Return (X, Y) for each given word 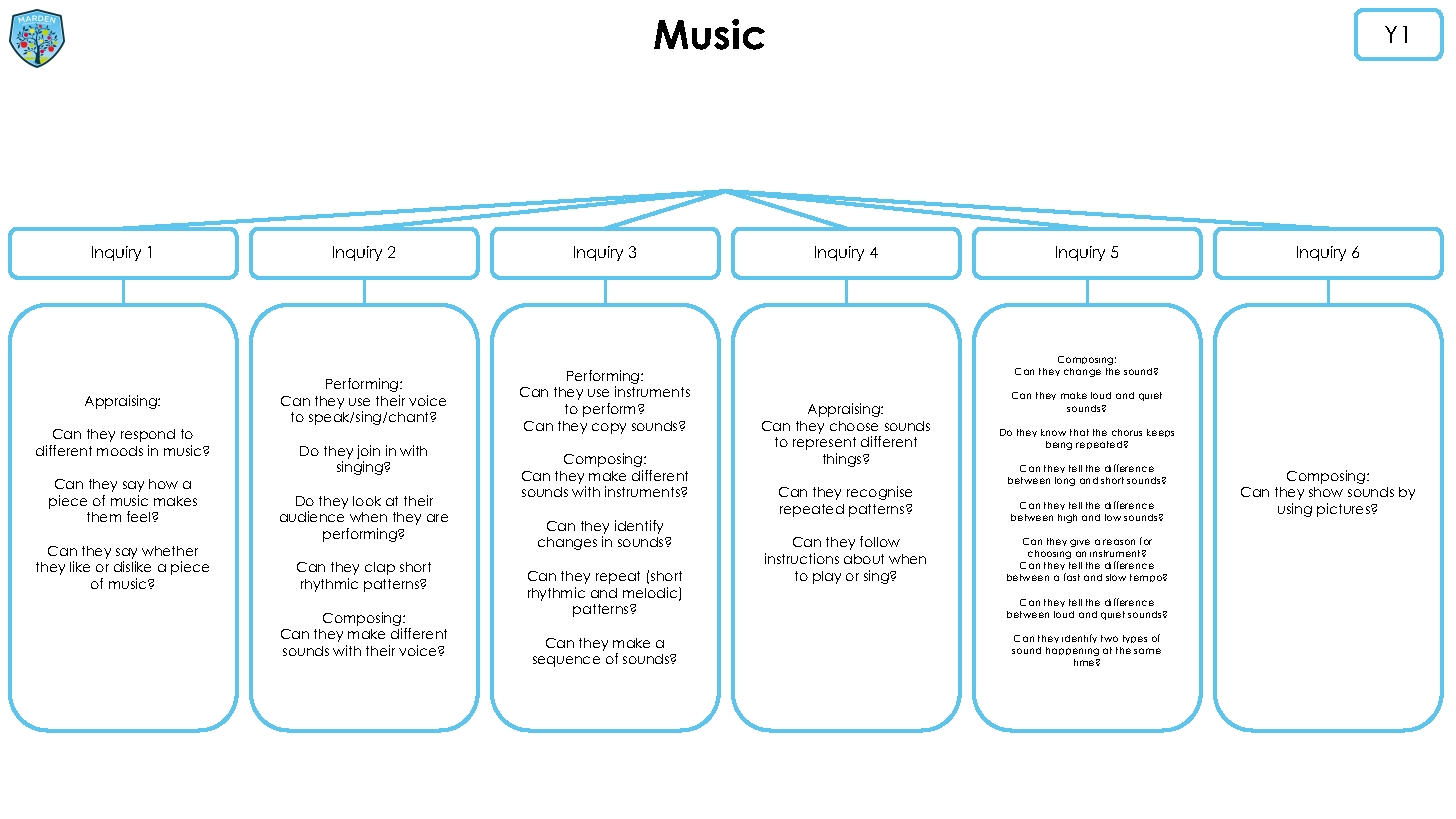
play (827, 577)
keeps (1160, 433)
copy (609, 428)
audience (312, 516)
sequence (566, 661)
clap (380, 568)
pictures (1344, 510)
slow (1116, 577)
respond (148, 435)
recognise (879, 493)
